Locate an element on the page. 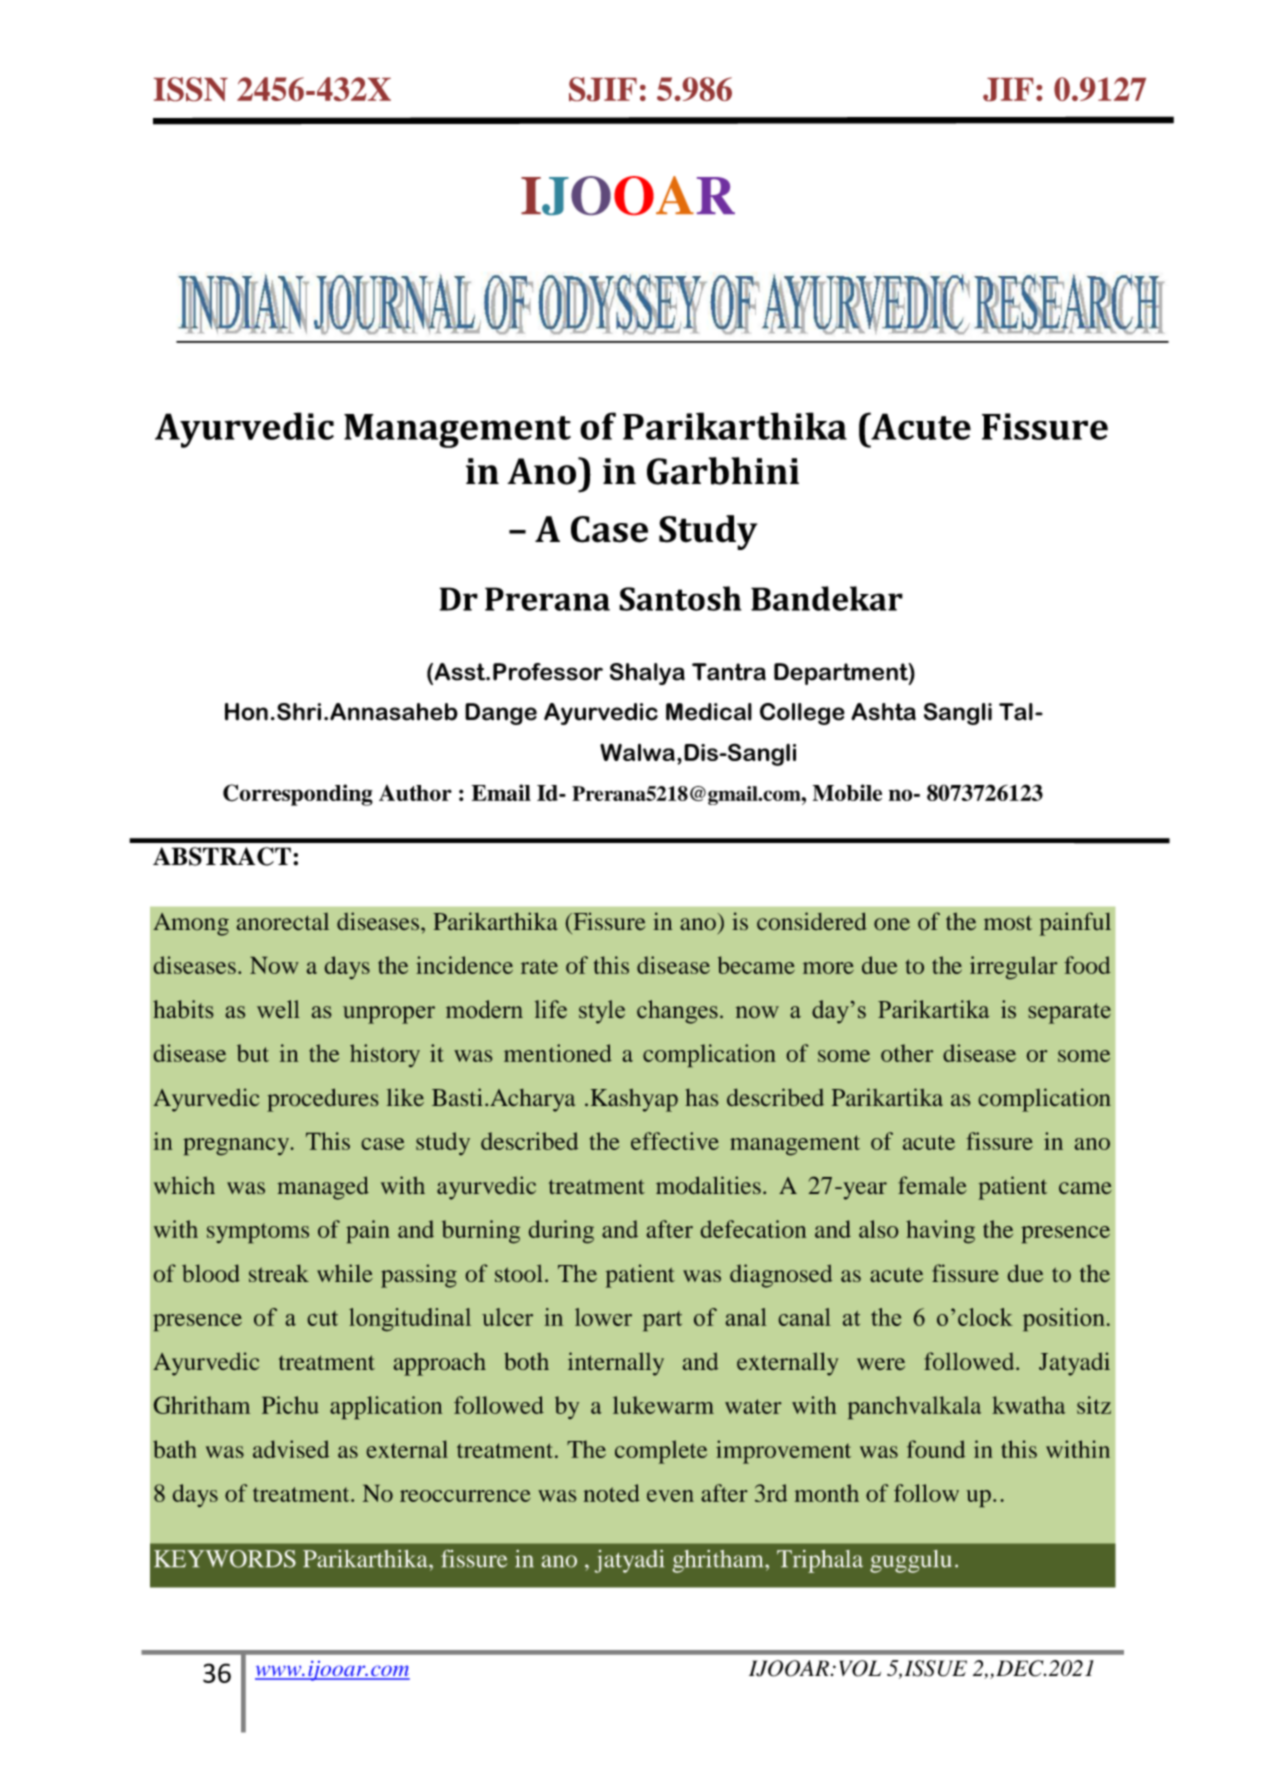  symptoms is located at coordinates (258, 1233).
